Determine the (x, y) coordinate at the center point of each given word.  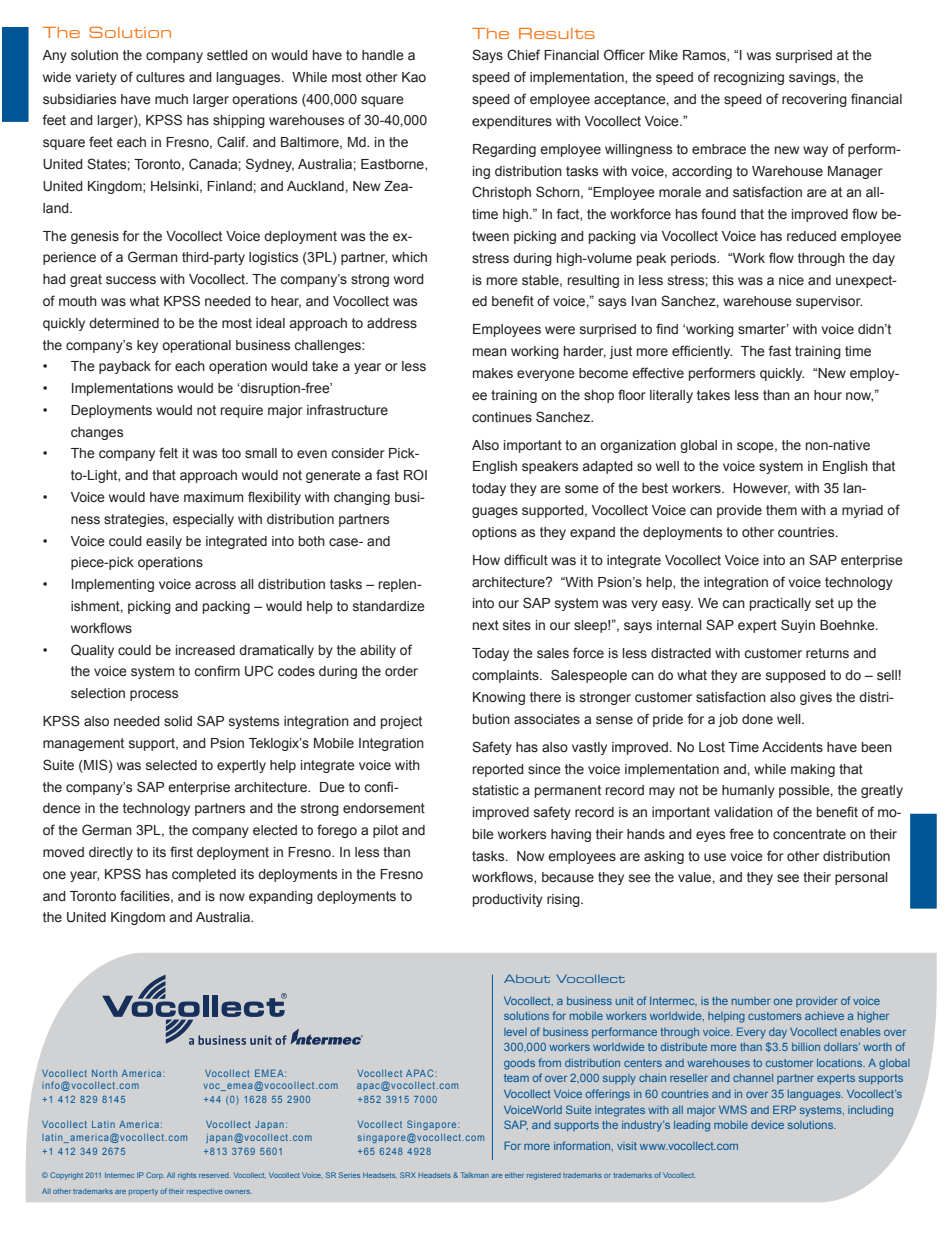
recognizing (749, 78)
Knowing (499, 698)
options (494, 533)
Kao (414, 77)
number (751, 1001)
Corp (155, 1175)
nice (791, 280)
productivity (508, 900)
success (131, 280)
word (409, 279)
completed (204, 875)
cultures (160, 77)
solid (178, 721)
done (757, 719)
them (781, 510)
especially (203, 520)
